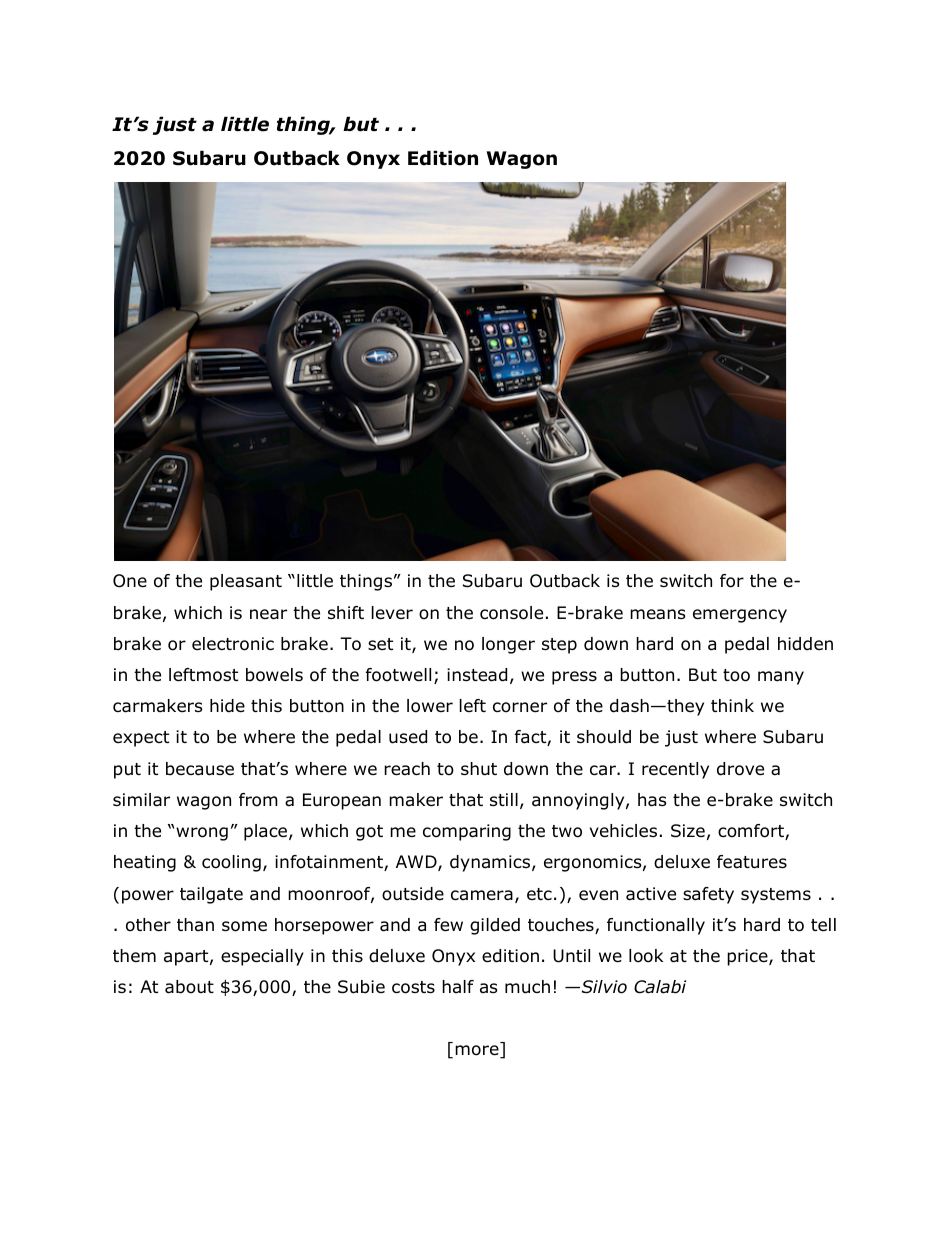 This image has height=1233, width=952. What do you see at coordinates (520, 707) in the image?
I see `corner` at bounding box center [520, 707].
